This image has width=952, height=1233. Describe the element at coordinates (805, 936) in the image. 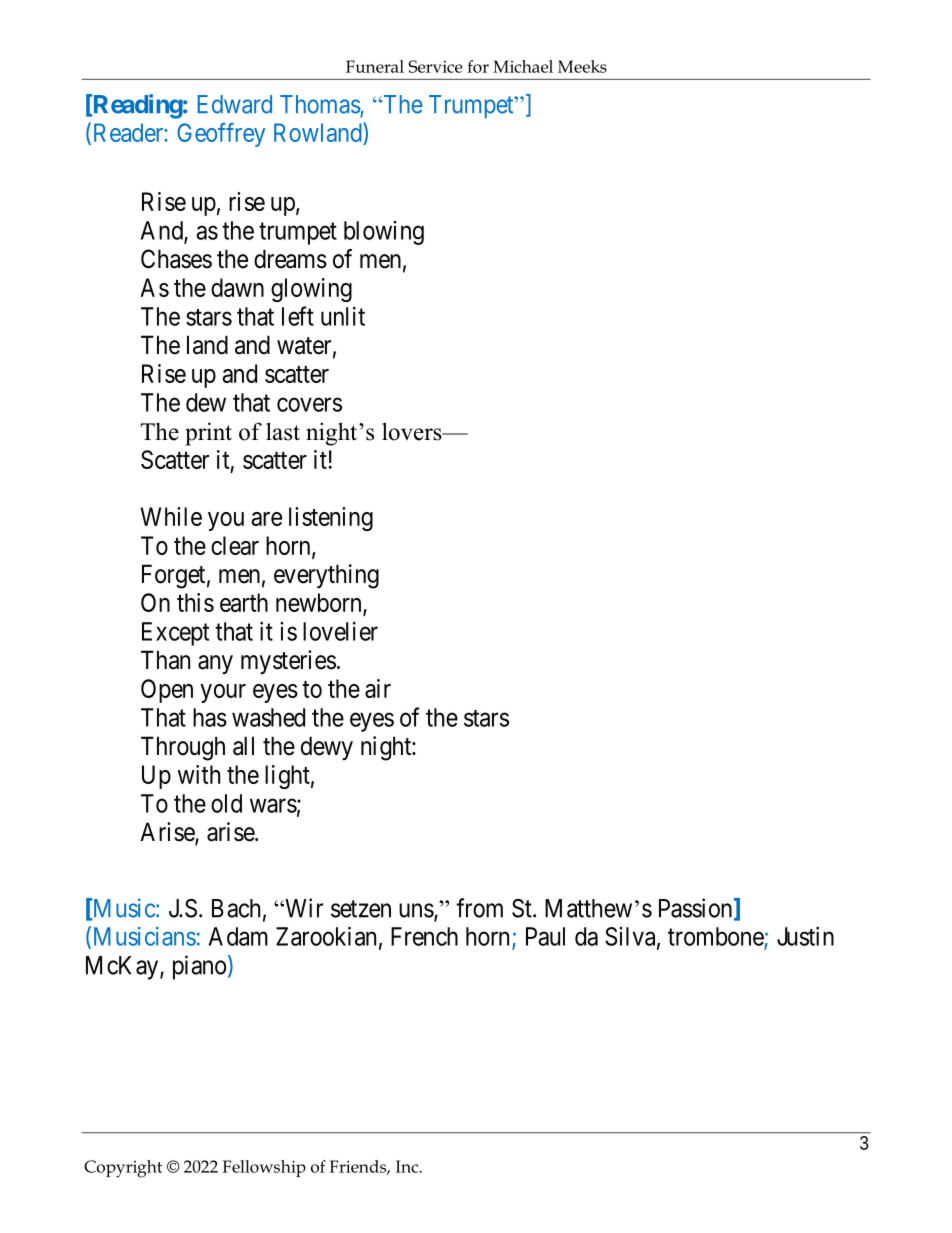

I see `Justin` at that location.
